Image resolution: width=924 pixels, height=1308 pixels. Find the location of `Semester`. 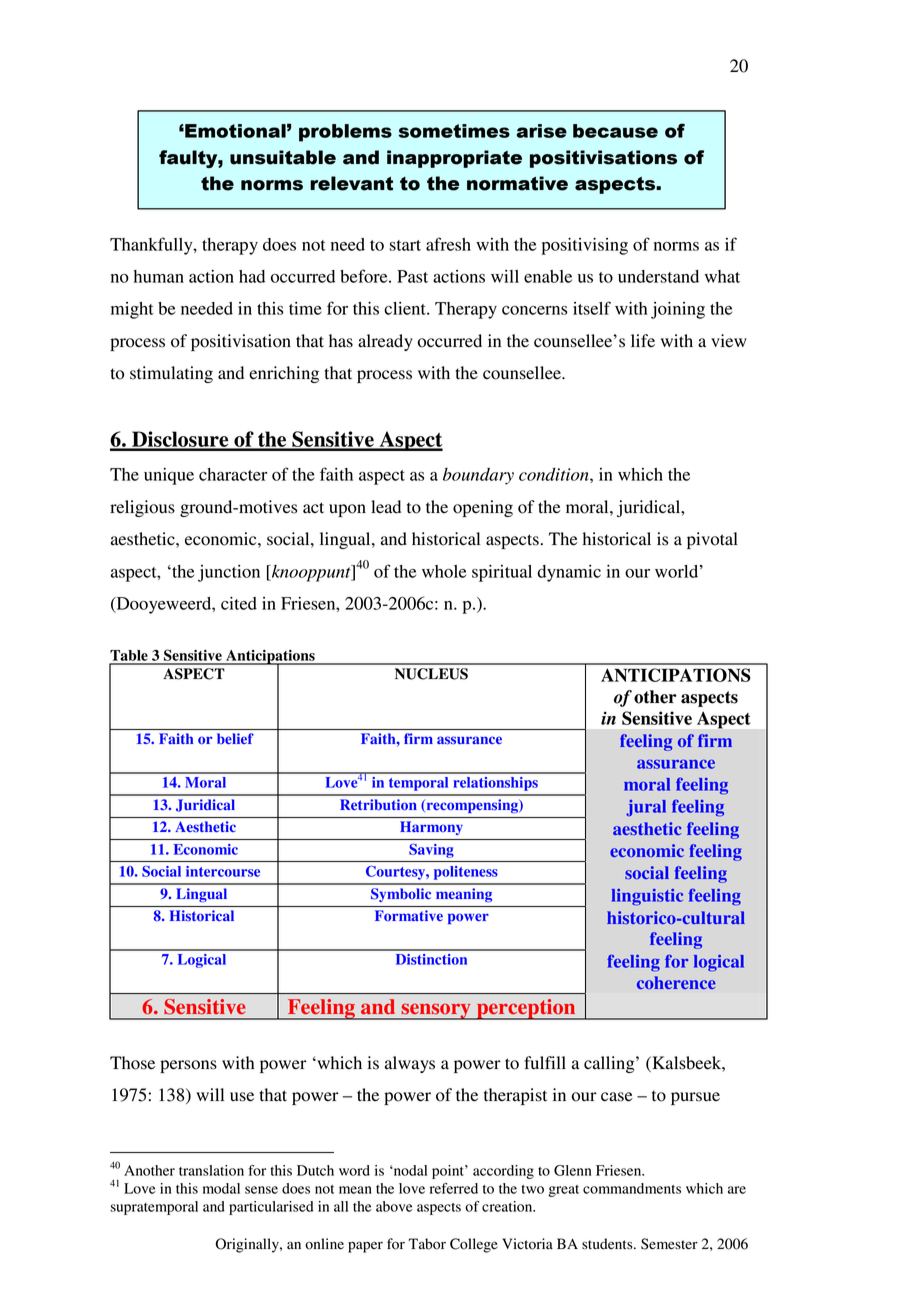

Semester is located at coordinates (669, 1244).
